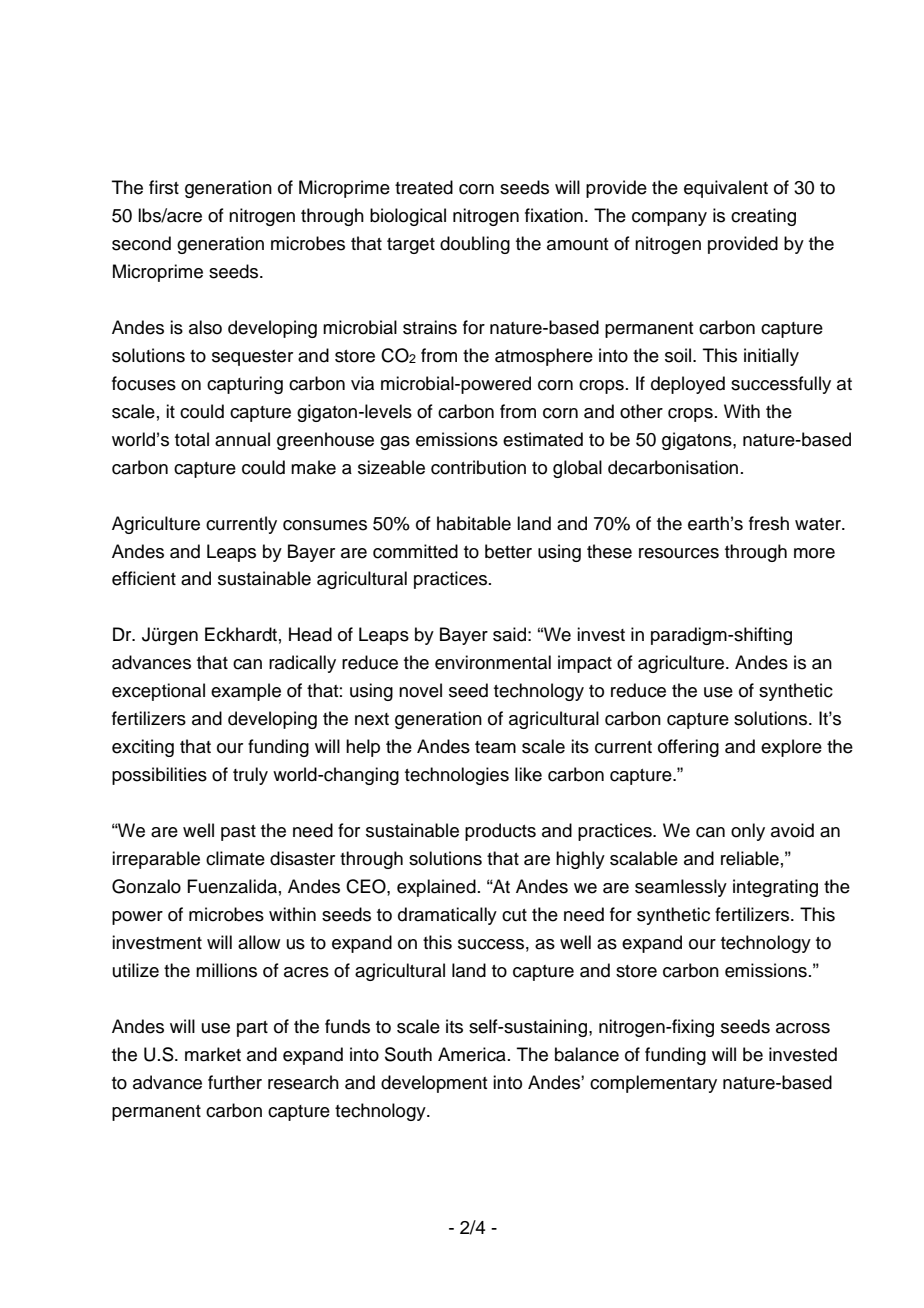  What do you see at coordinates (472, 1054) in the screenshot?
I see `America` at bounding box center [472, 1054].
